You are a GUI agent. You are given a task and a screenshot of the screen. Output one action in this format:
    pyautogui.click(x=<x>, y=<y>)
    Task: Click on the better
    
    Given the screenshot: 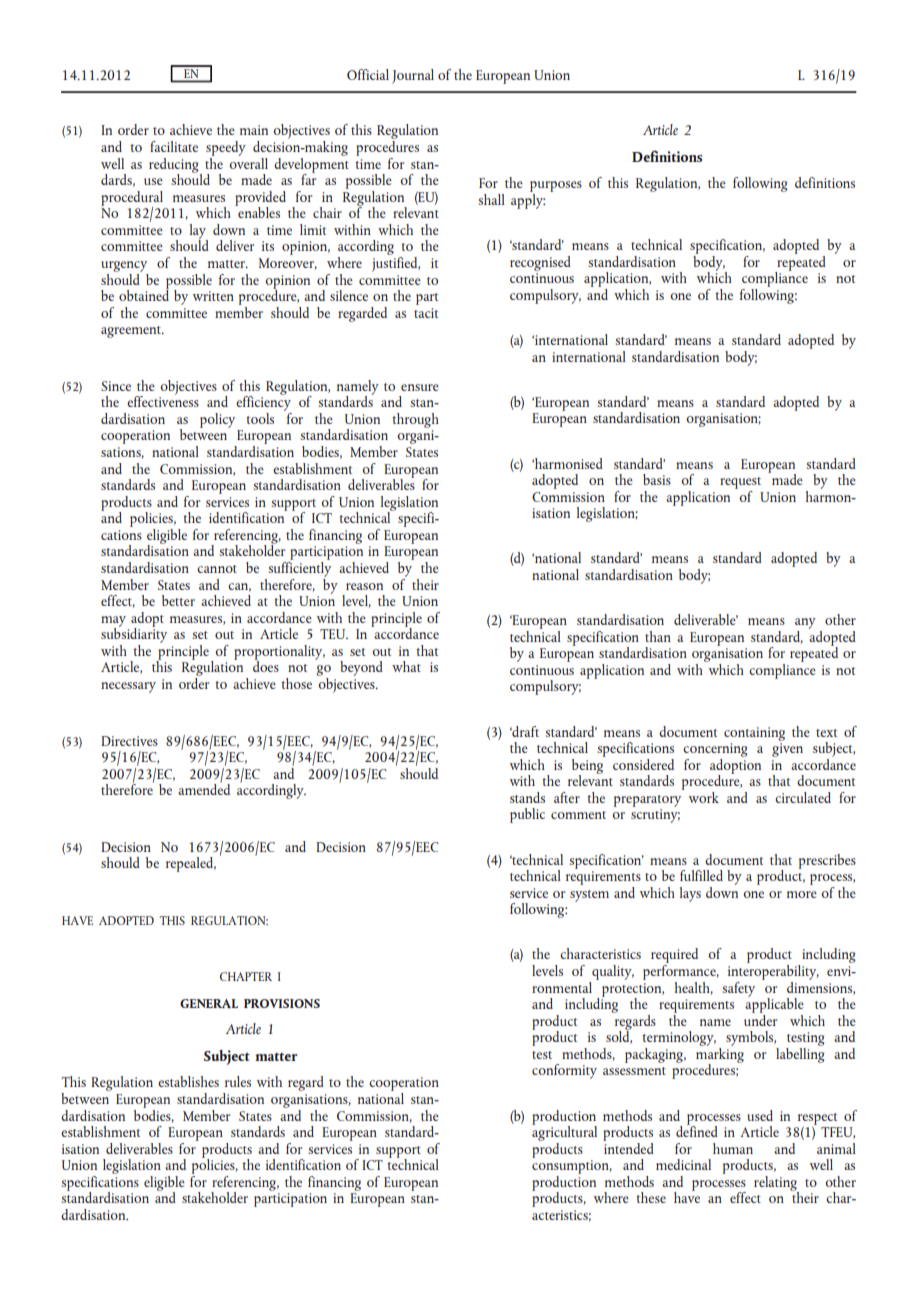 What is the action you would take?
    pyautogui.click(x=178, y=600)
